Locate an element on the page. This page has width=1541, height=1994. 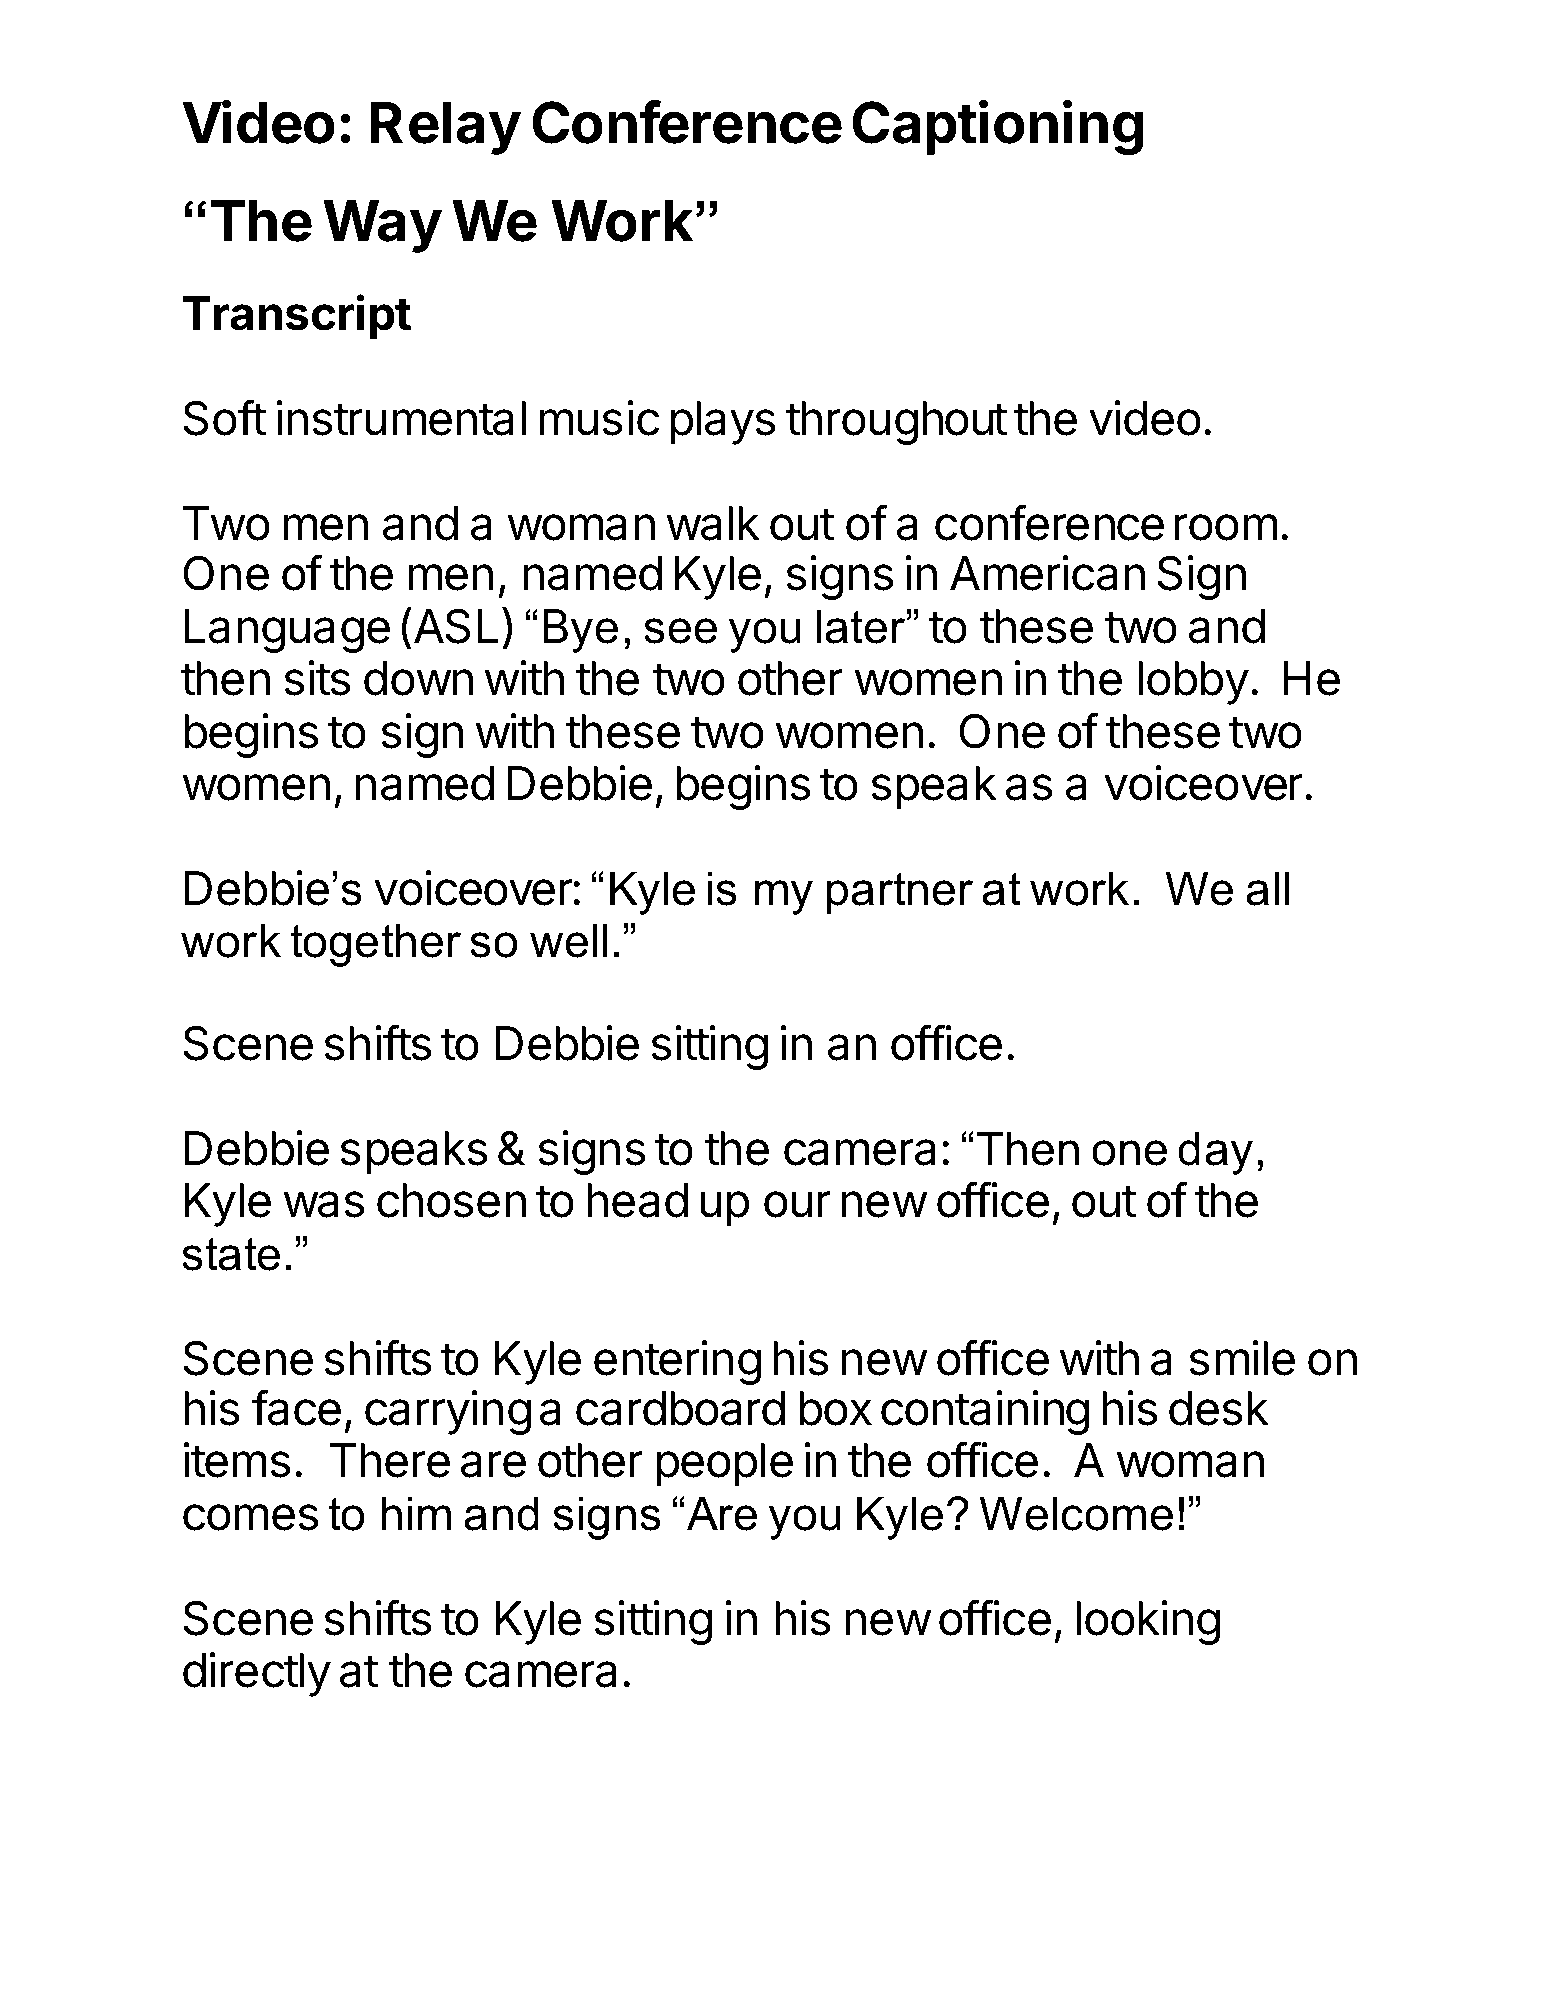
throughout is located at coordinates (896, 423).
